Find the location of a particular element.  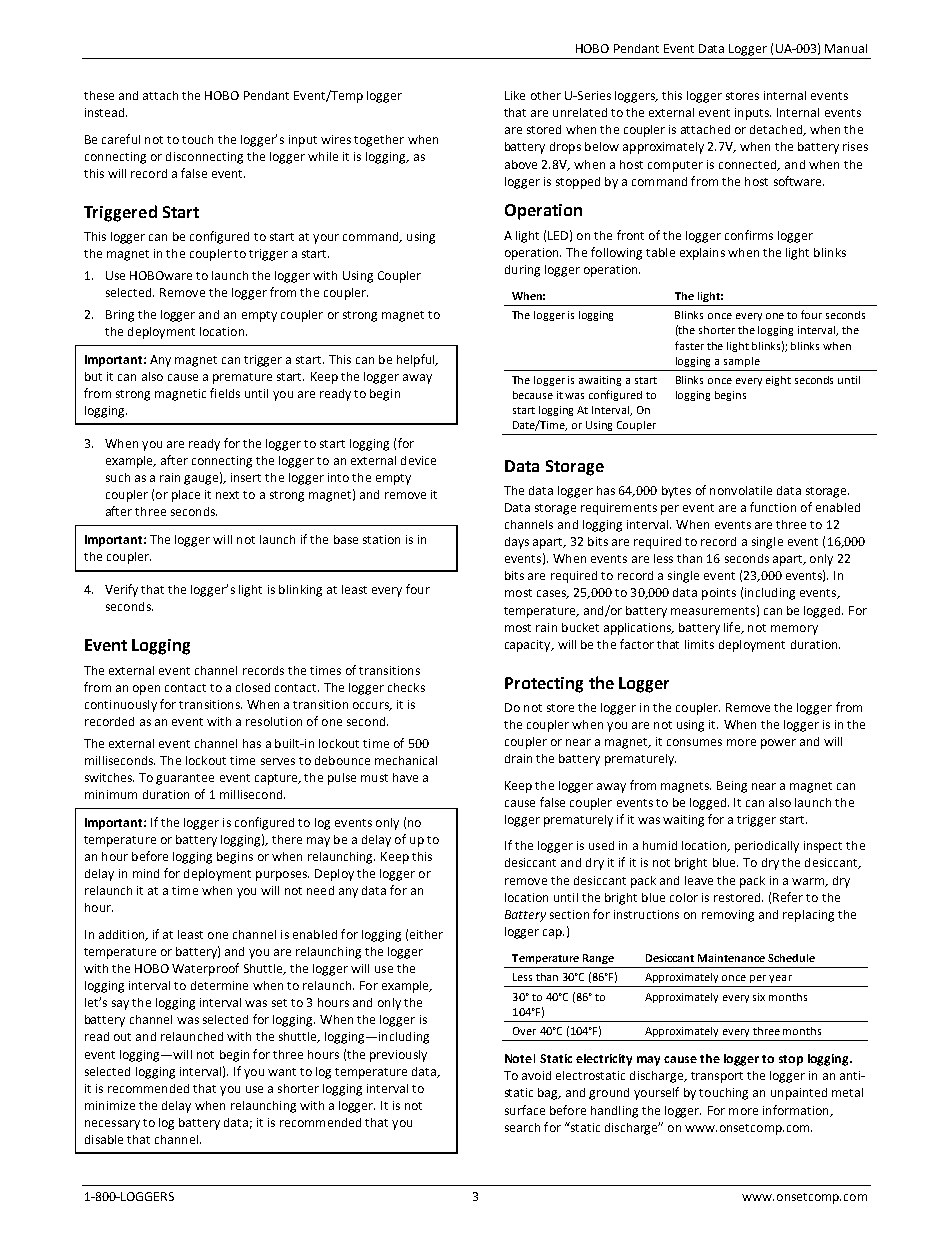

detached is located at coordinates (777, 130).
